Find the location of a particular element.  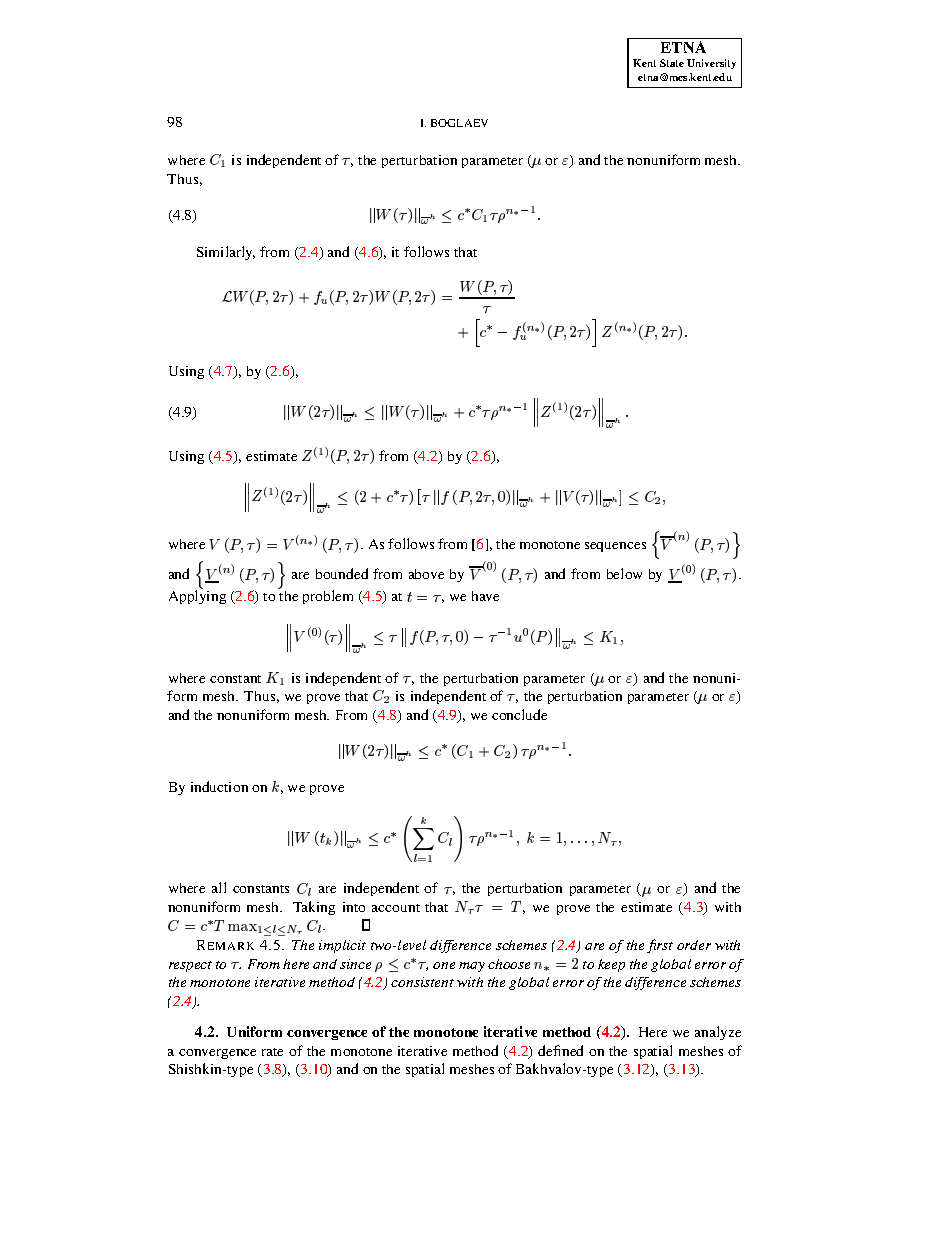

above is located at coordinates (426, 574).
